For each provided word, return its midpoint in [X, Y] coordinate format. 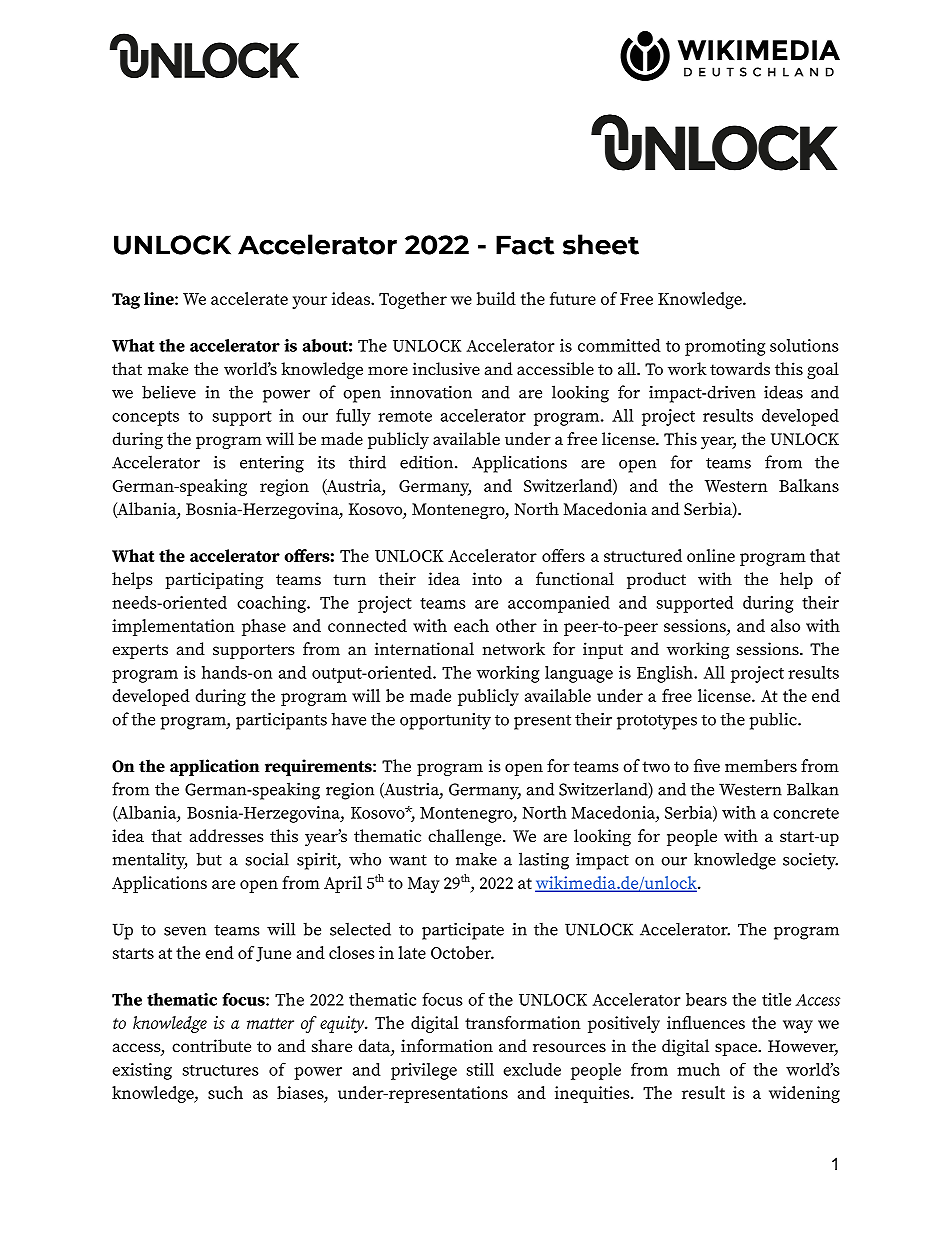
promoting [725, 347]
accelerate [249, 298]
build [496, 298]
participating [214, 580]
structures [221, 1070]
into [487, 578]
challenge [466, 837]
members [761, 766]
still [480, 1069]
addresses [227, 836]
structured [643, 555]
